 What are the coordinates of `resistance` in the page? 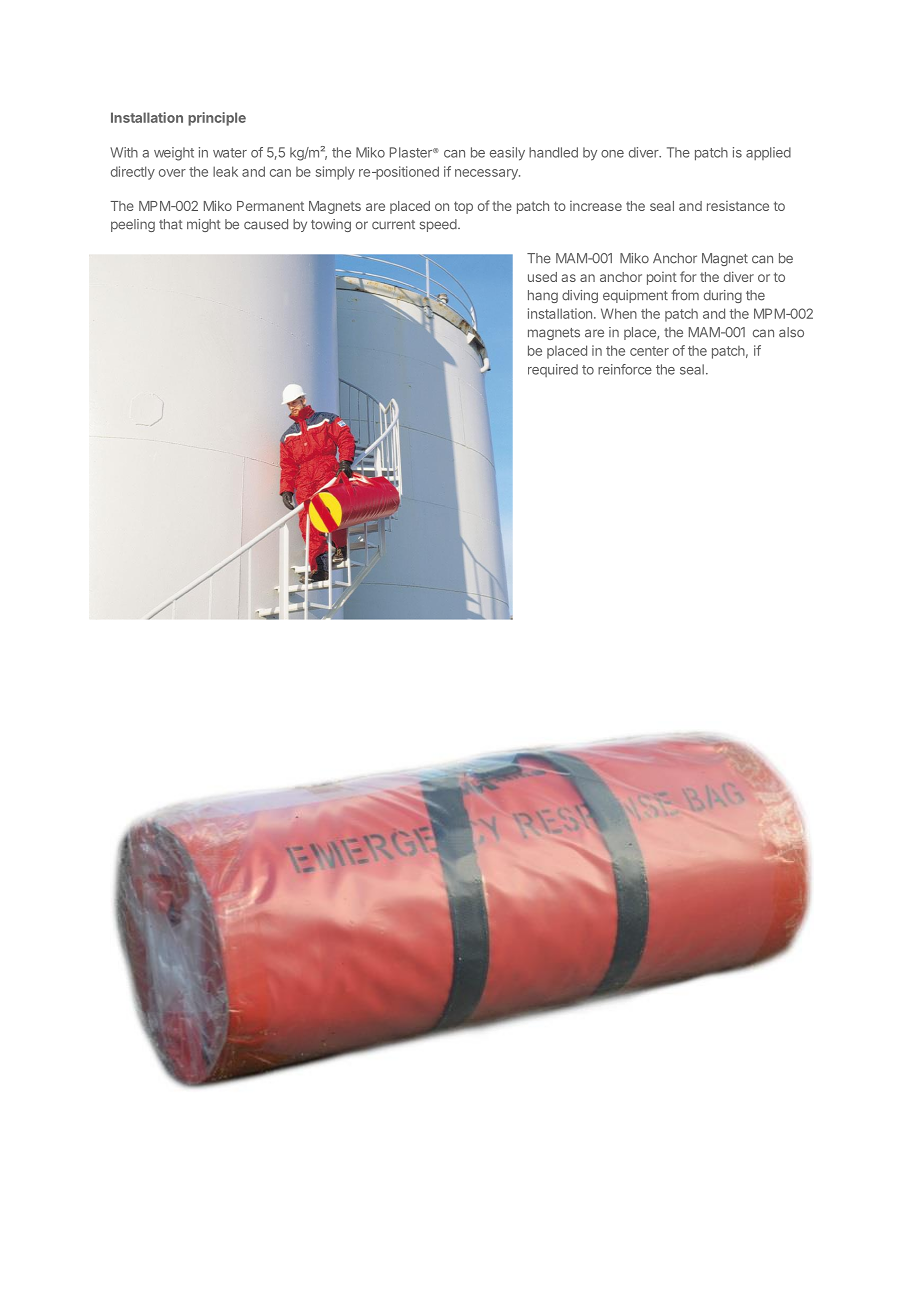 It's located at (738, 206).
